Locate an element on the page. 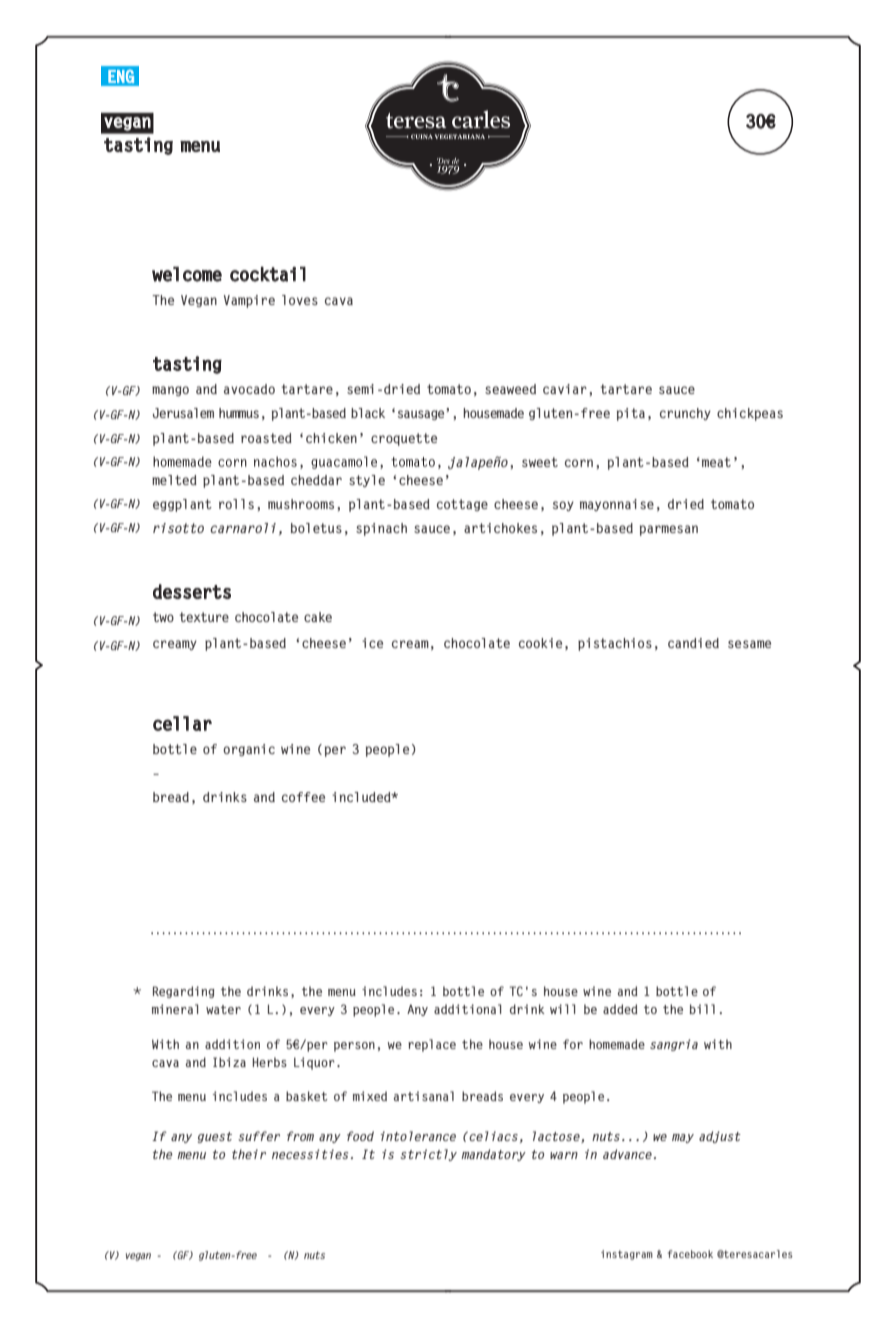  ENG is located at coordinates (121, 76).
